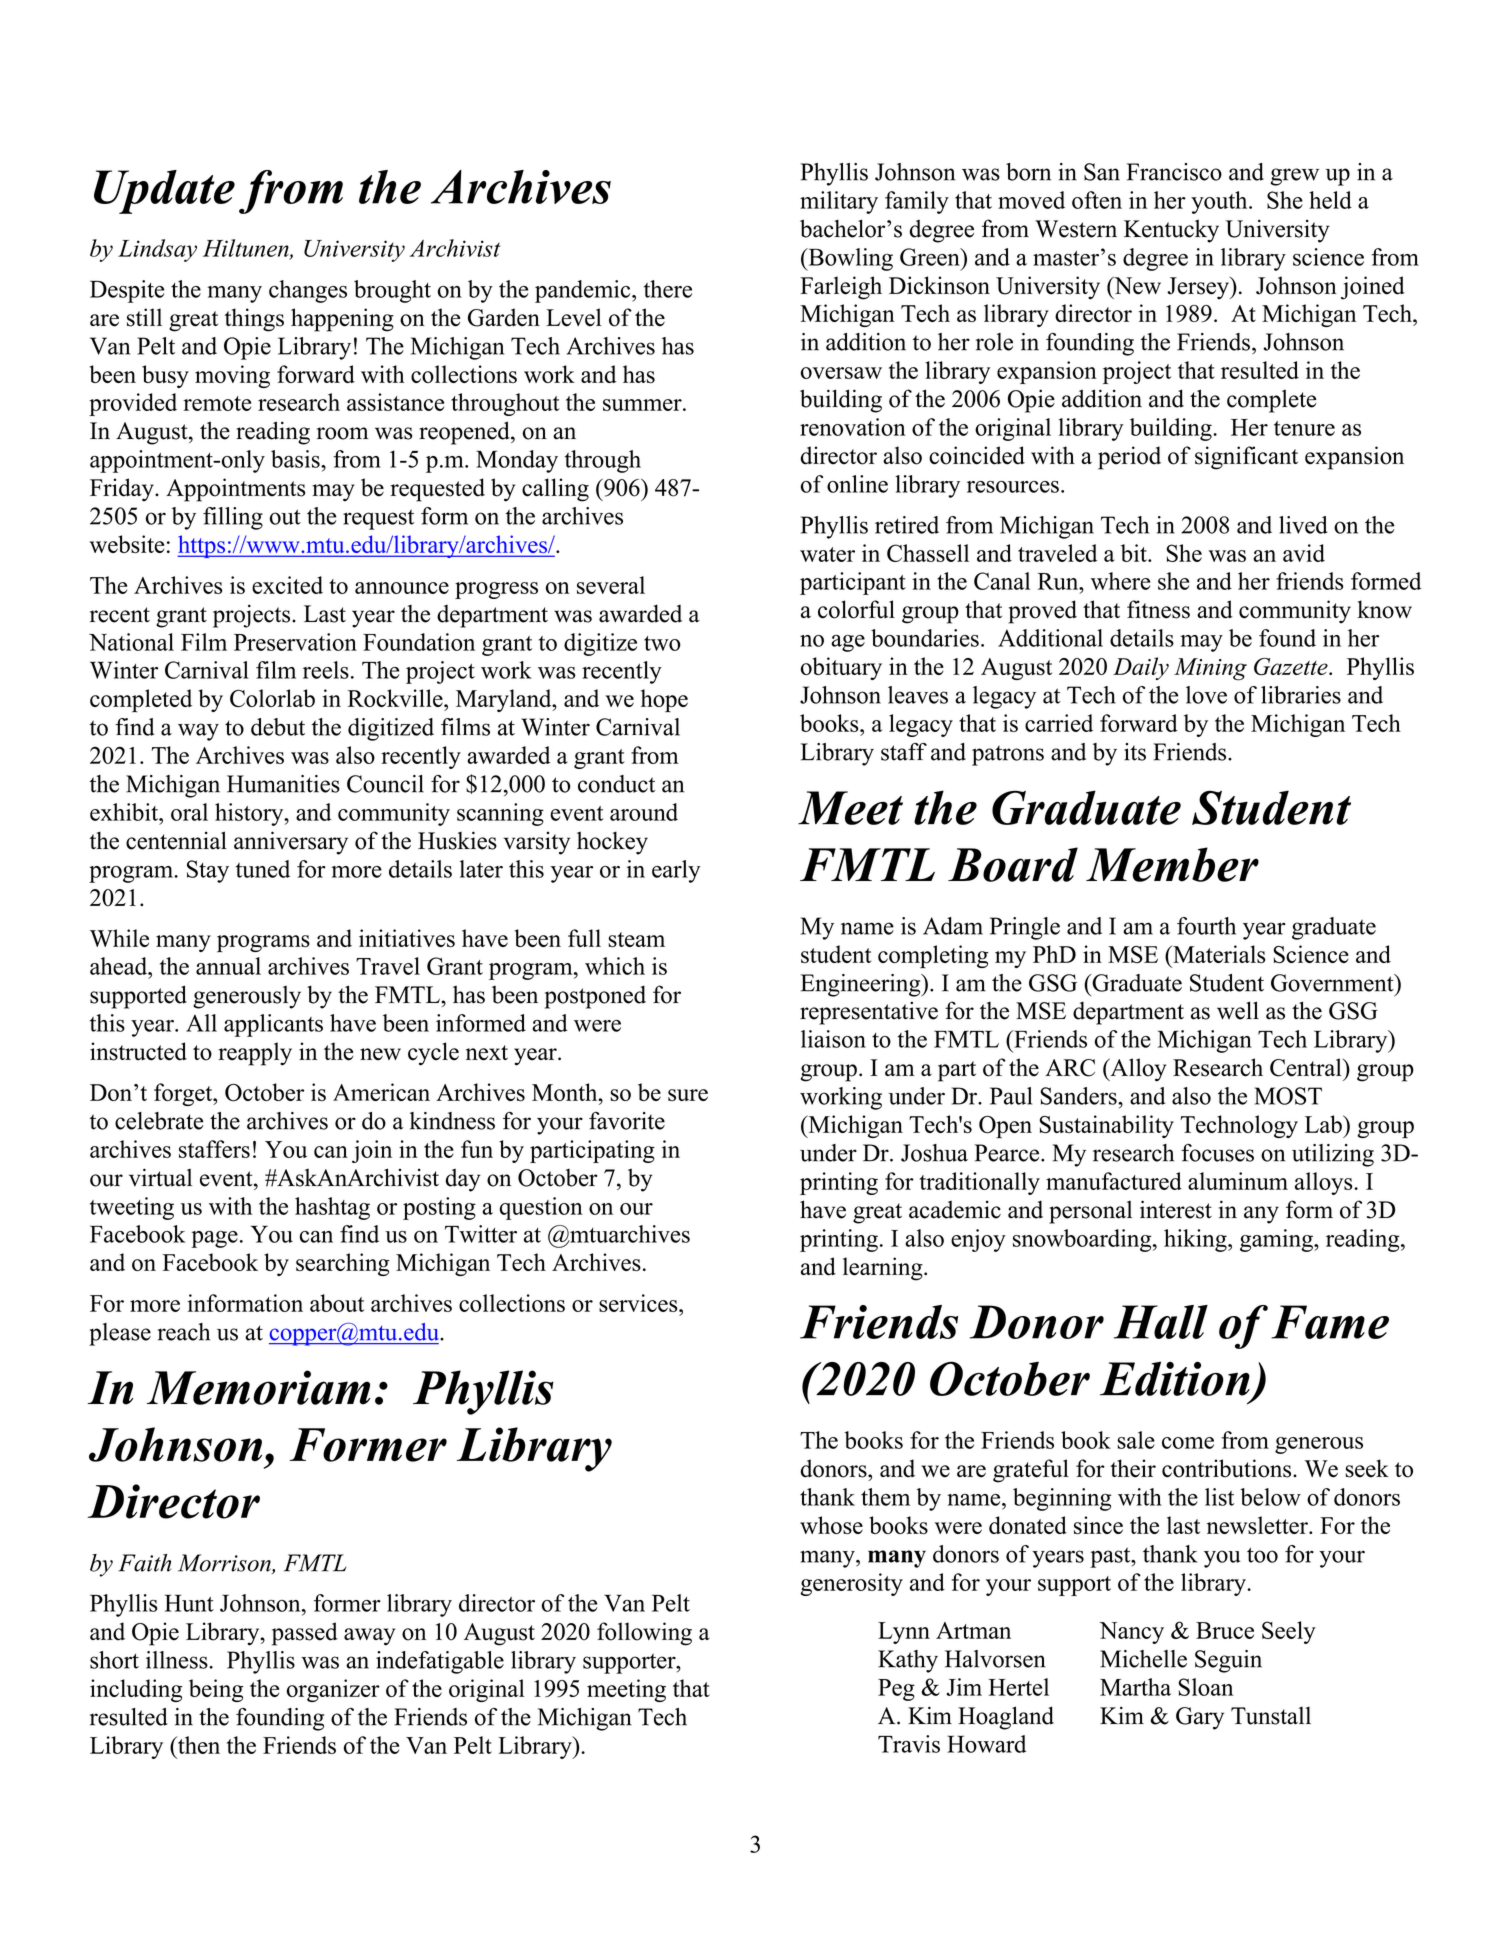 The height and width of the document is (1955, 1510). What do you see at coordinates (1220, 202) in the document?
I see `youth` at bounding box center [1220, 202].
